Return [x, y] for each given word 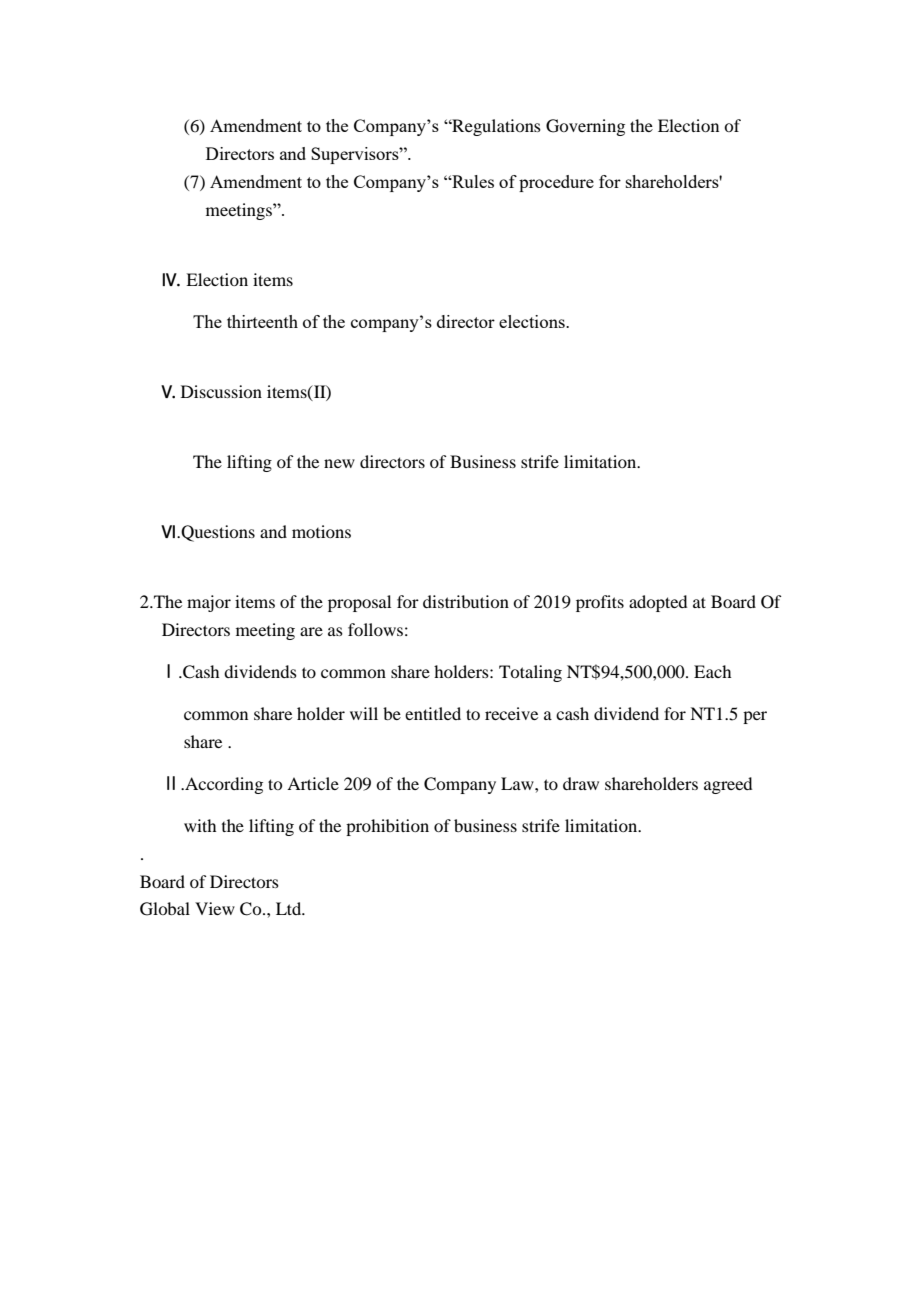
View [215, 908]
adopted [658, 603]
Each [712, 671]
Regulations [495, 127]
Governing [585, 127]
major [209, 603]
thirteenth [262, 321]
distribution [466, 601]
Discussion [221, 391]
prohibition [387, 827]
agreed [728, 785]
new [339, 463]
